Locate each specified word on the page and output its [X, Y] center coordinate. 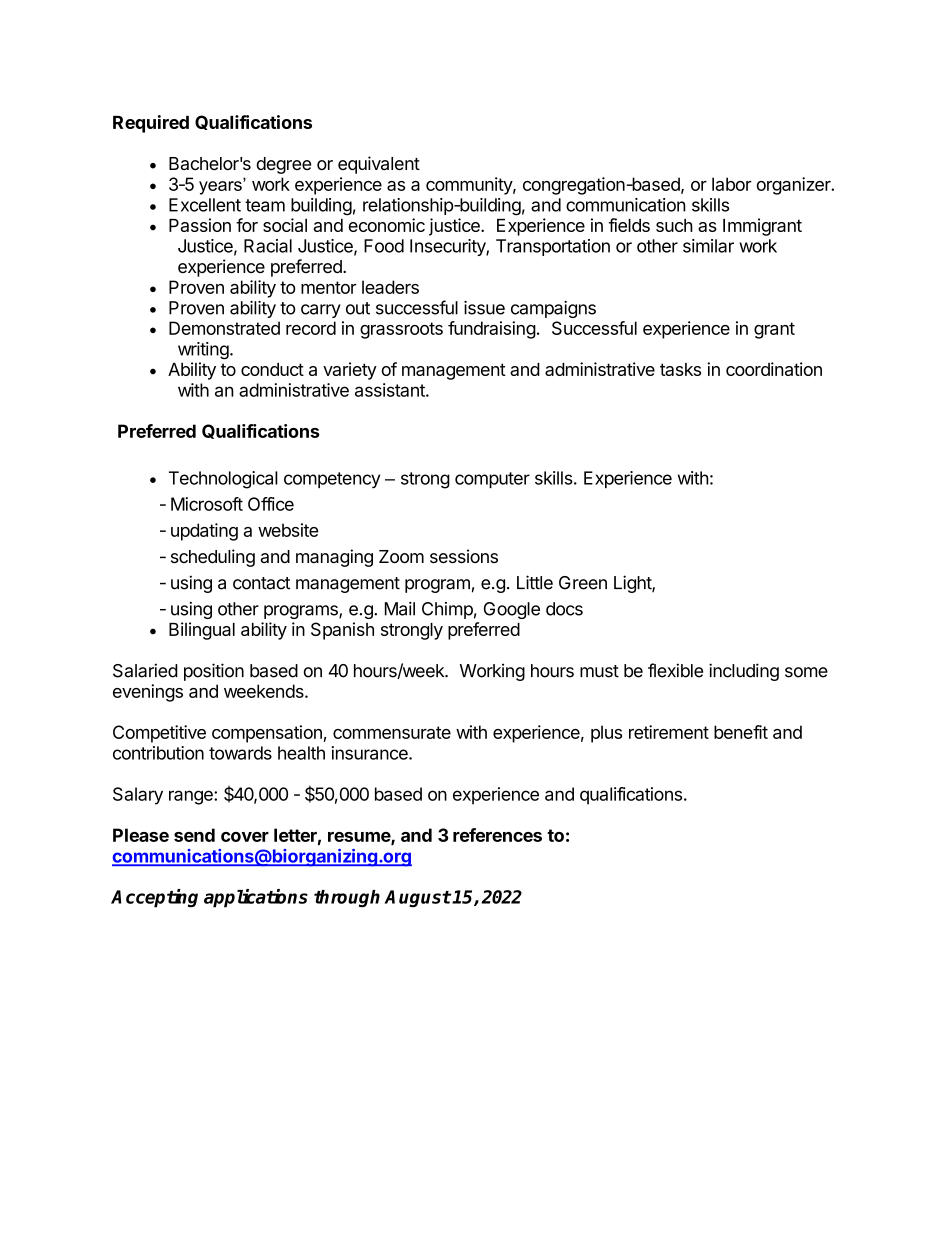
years [221, 187]
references [497, 835]
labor [732, 184]
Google [512, 610]
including [744, 672]
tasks [680, 369]
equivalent [379, 165]
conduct [272, 369]
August [418, 898]
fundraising [492, 330]
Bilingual [202, 631]
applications [256, 898]
